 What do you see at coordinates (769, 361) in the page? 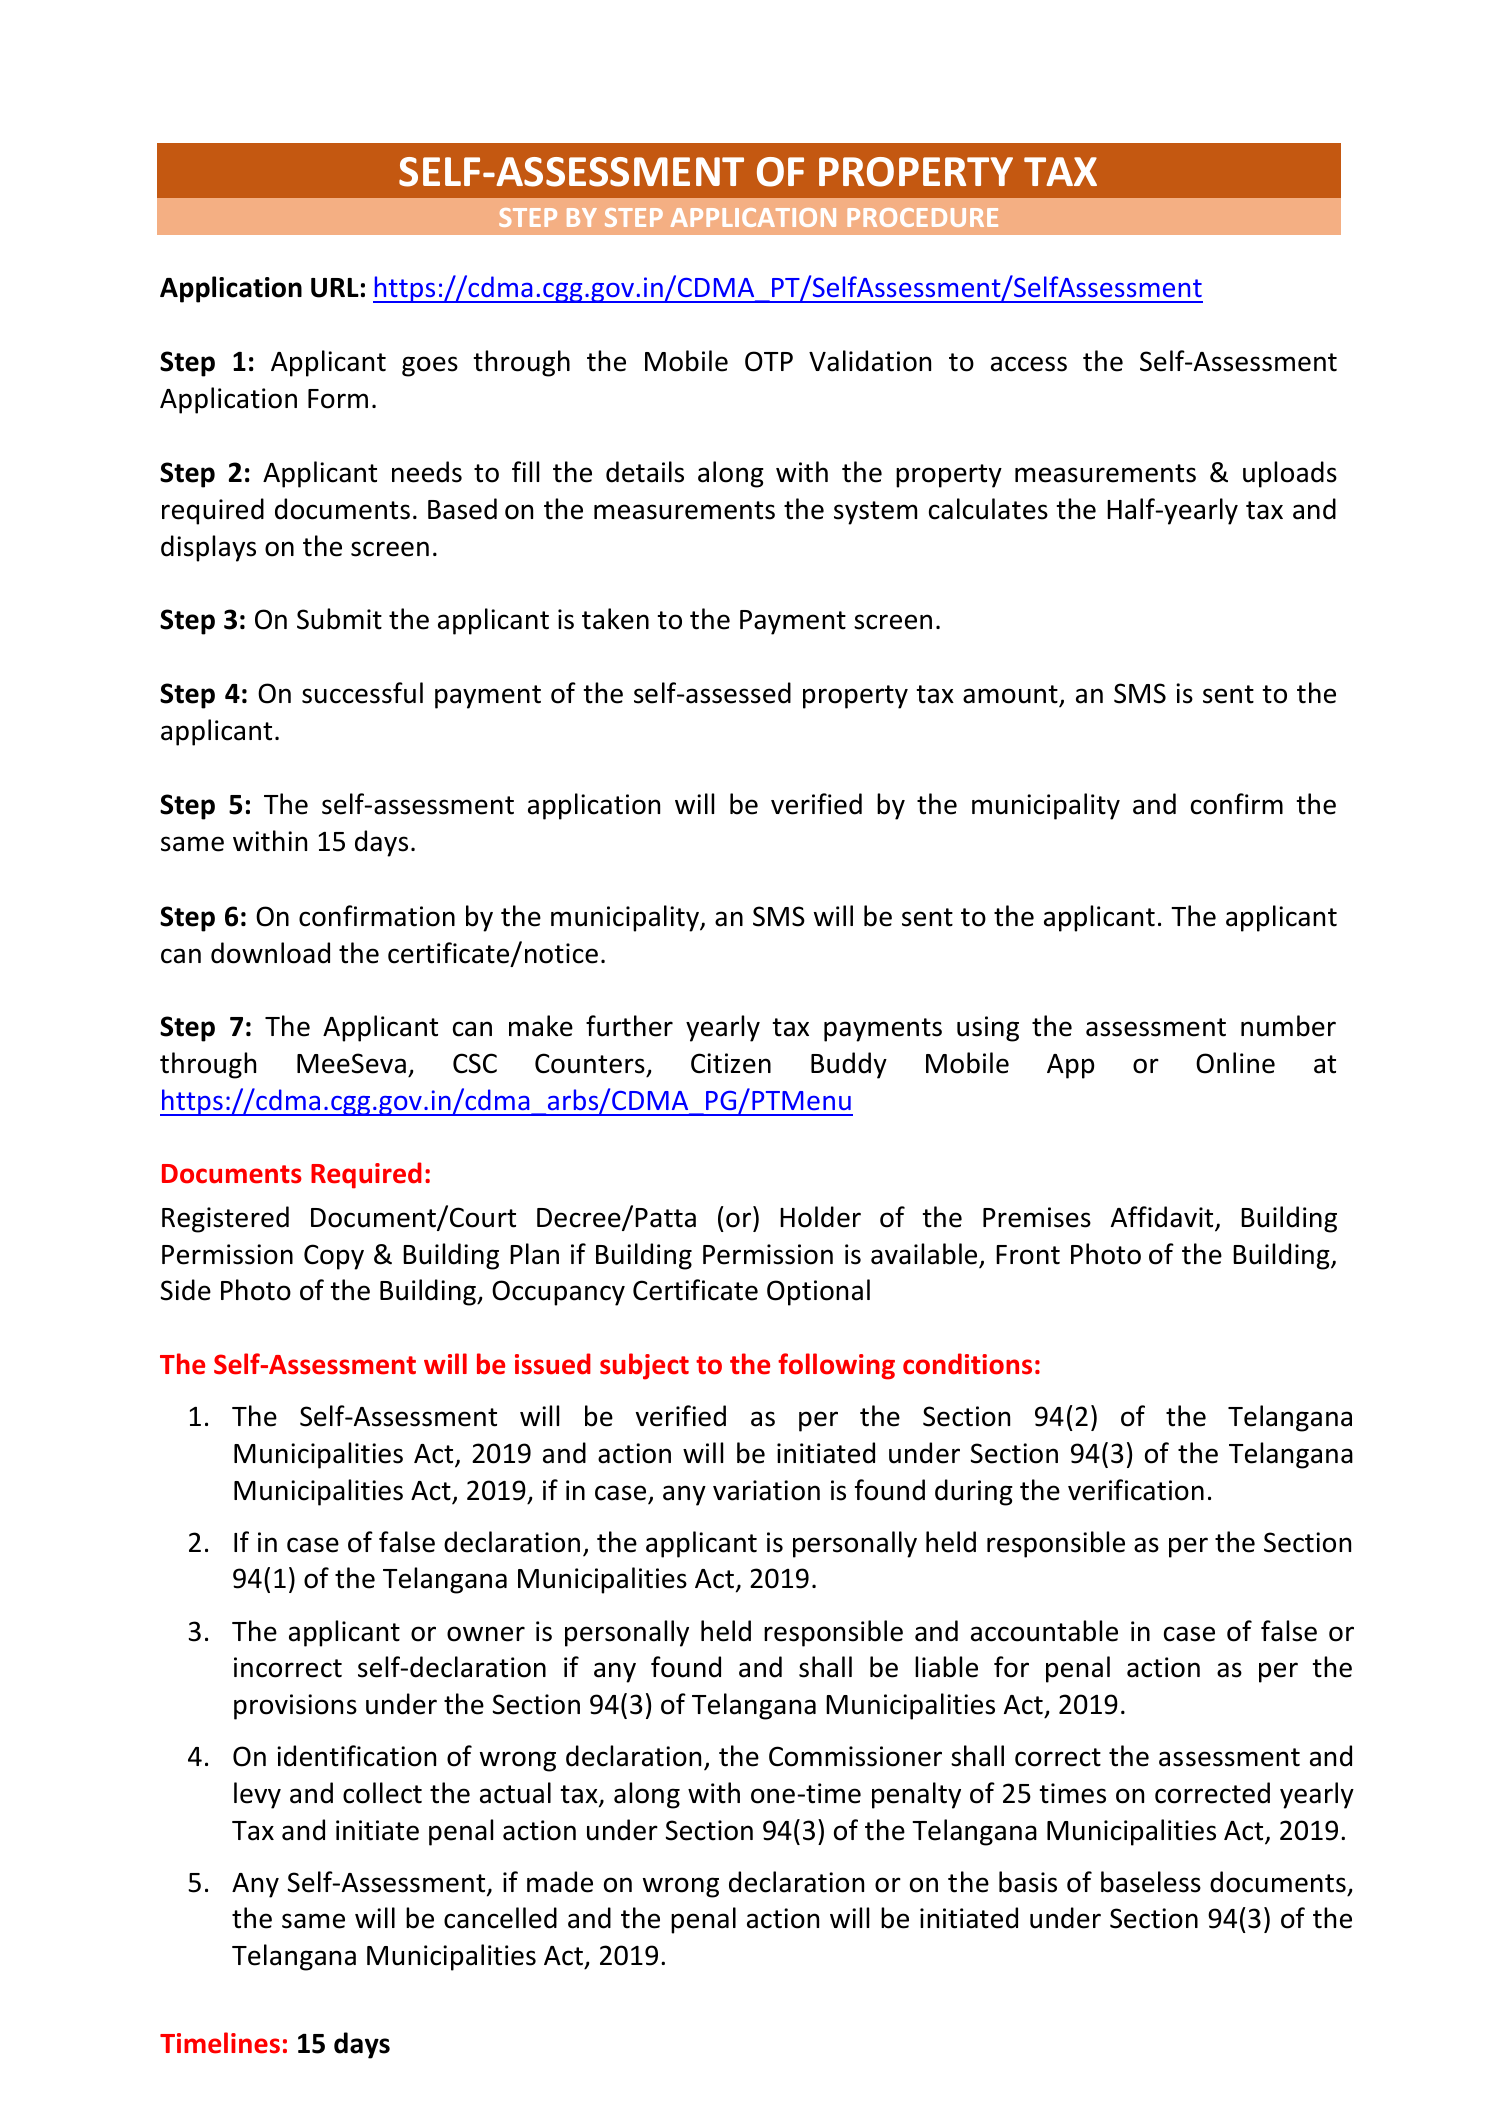
I see `OTP` at bounding box center [769, 361].
